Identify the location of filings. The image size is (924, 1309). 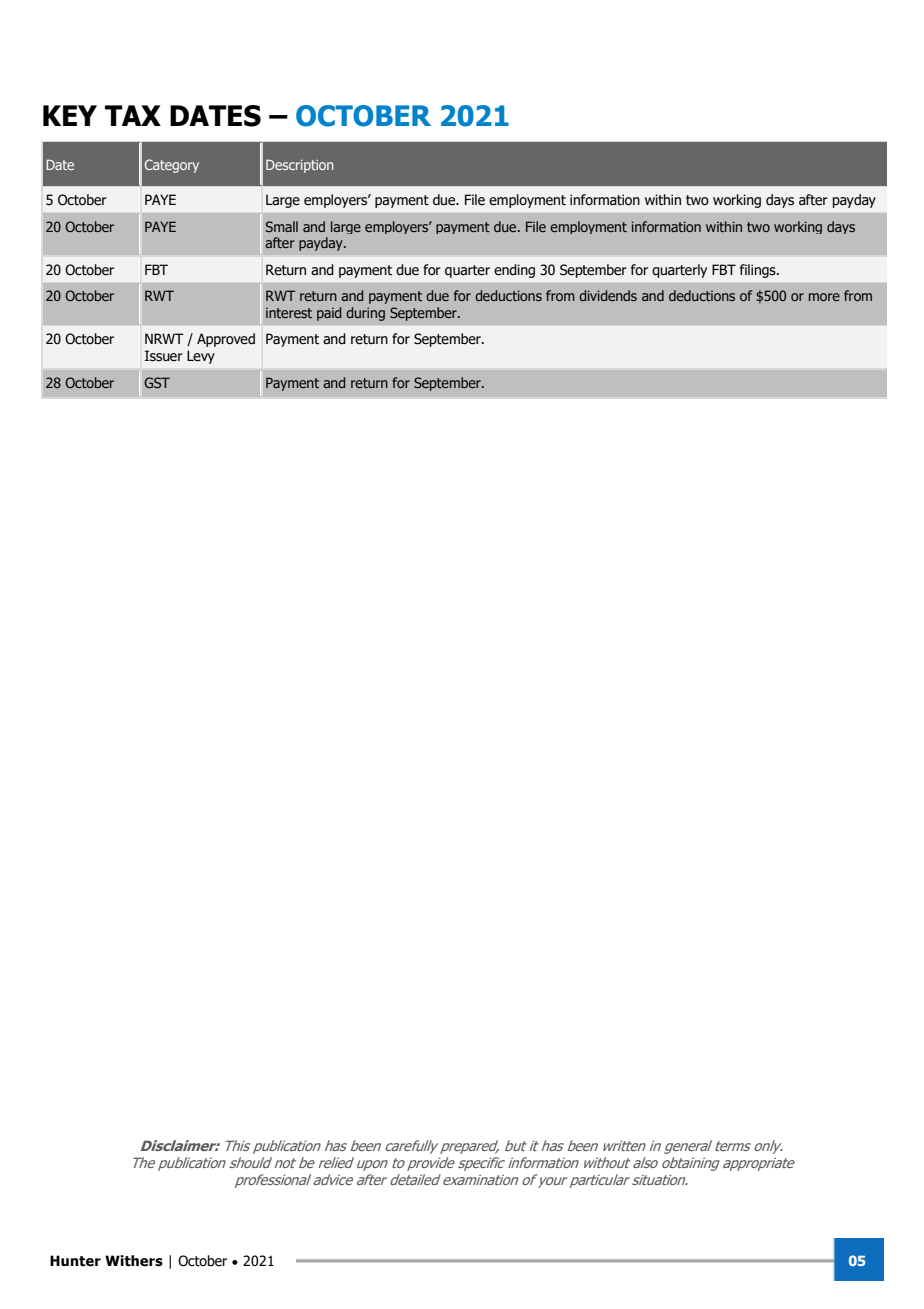
(759, 271).
